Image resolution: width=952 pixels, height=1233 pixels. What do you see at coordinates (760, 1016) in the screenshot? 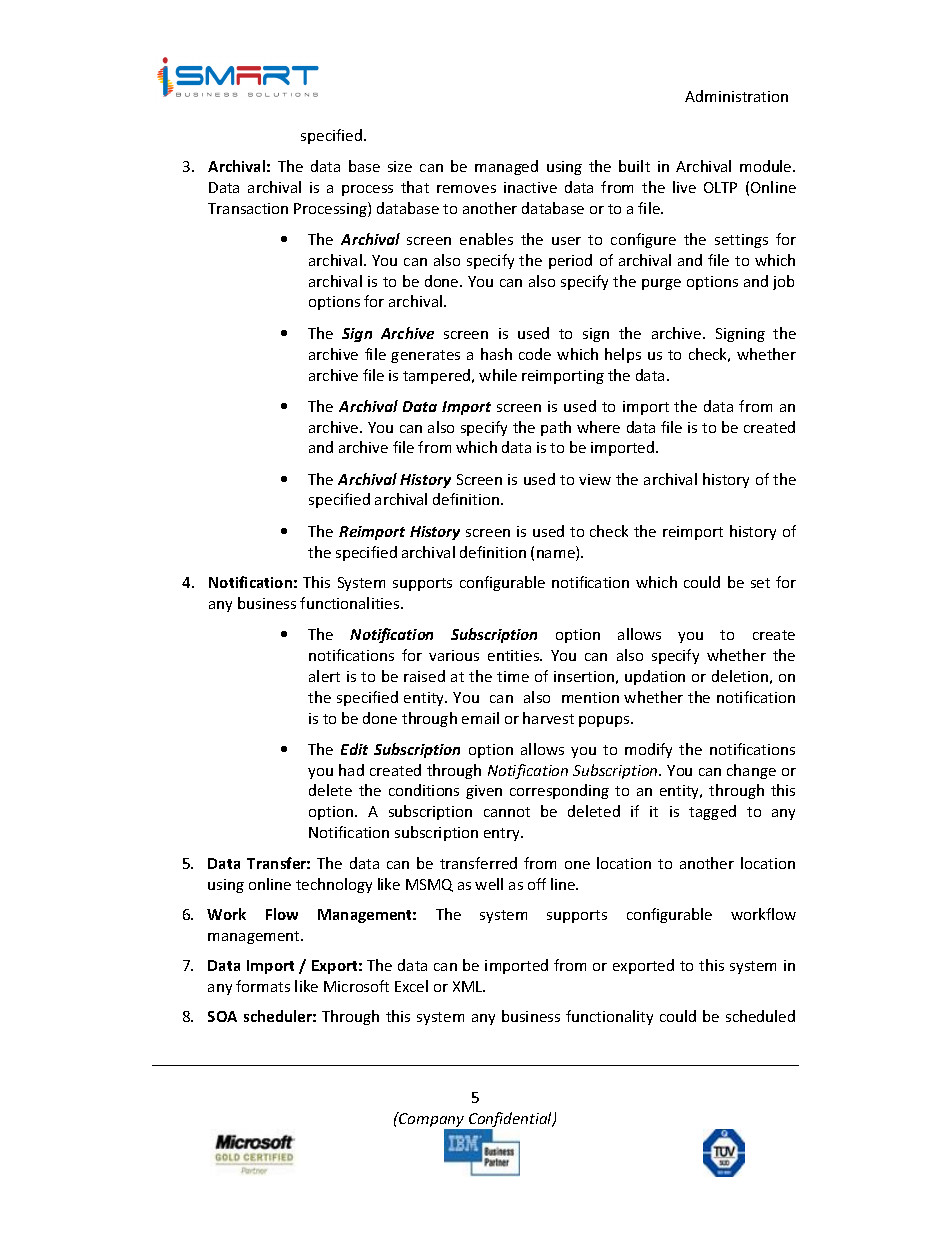
I see `scheduled` at bounding box center [760, 1016].
